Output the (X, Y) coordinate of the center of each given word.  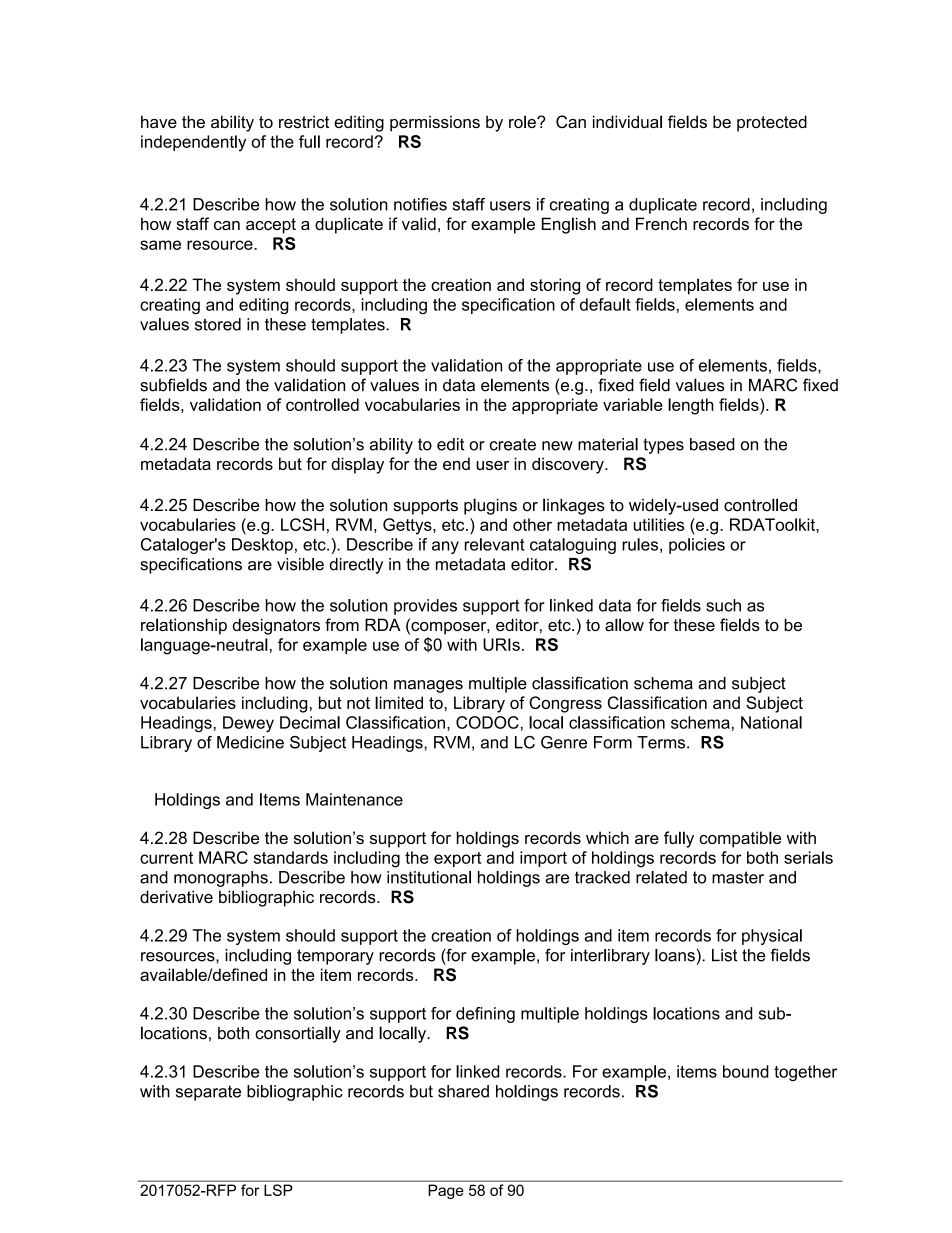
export (457, 859)
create (513, 444)
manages (428, 686)
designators (276, 626)
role (523, 121)
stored (218, 324)
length (691, 406)
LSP (278, 1190)
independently (193, 143)
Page (446, 1191)
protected (772, 123)
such (723, 605)
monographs (221, 879)
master (738, 877)
